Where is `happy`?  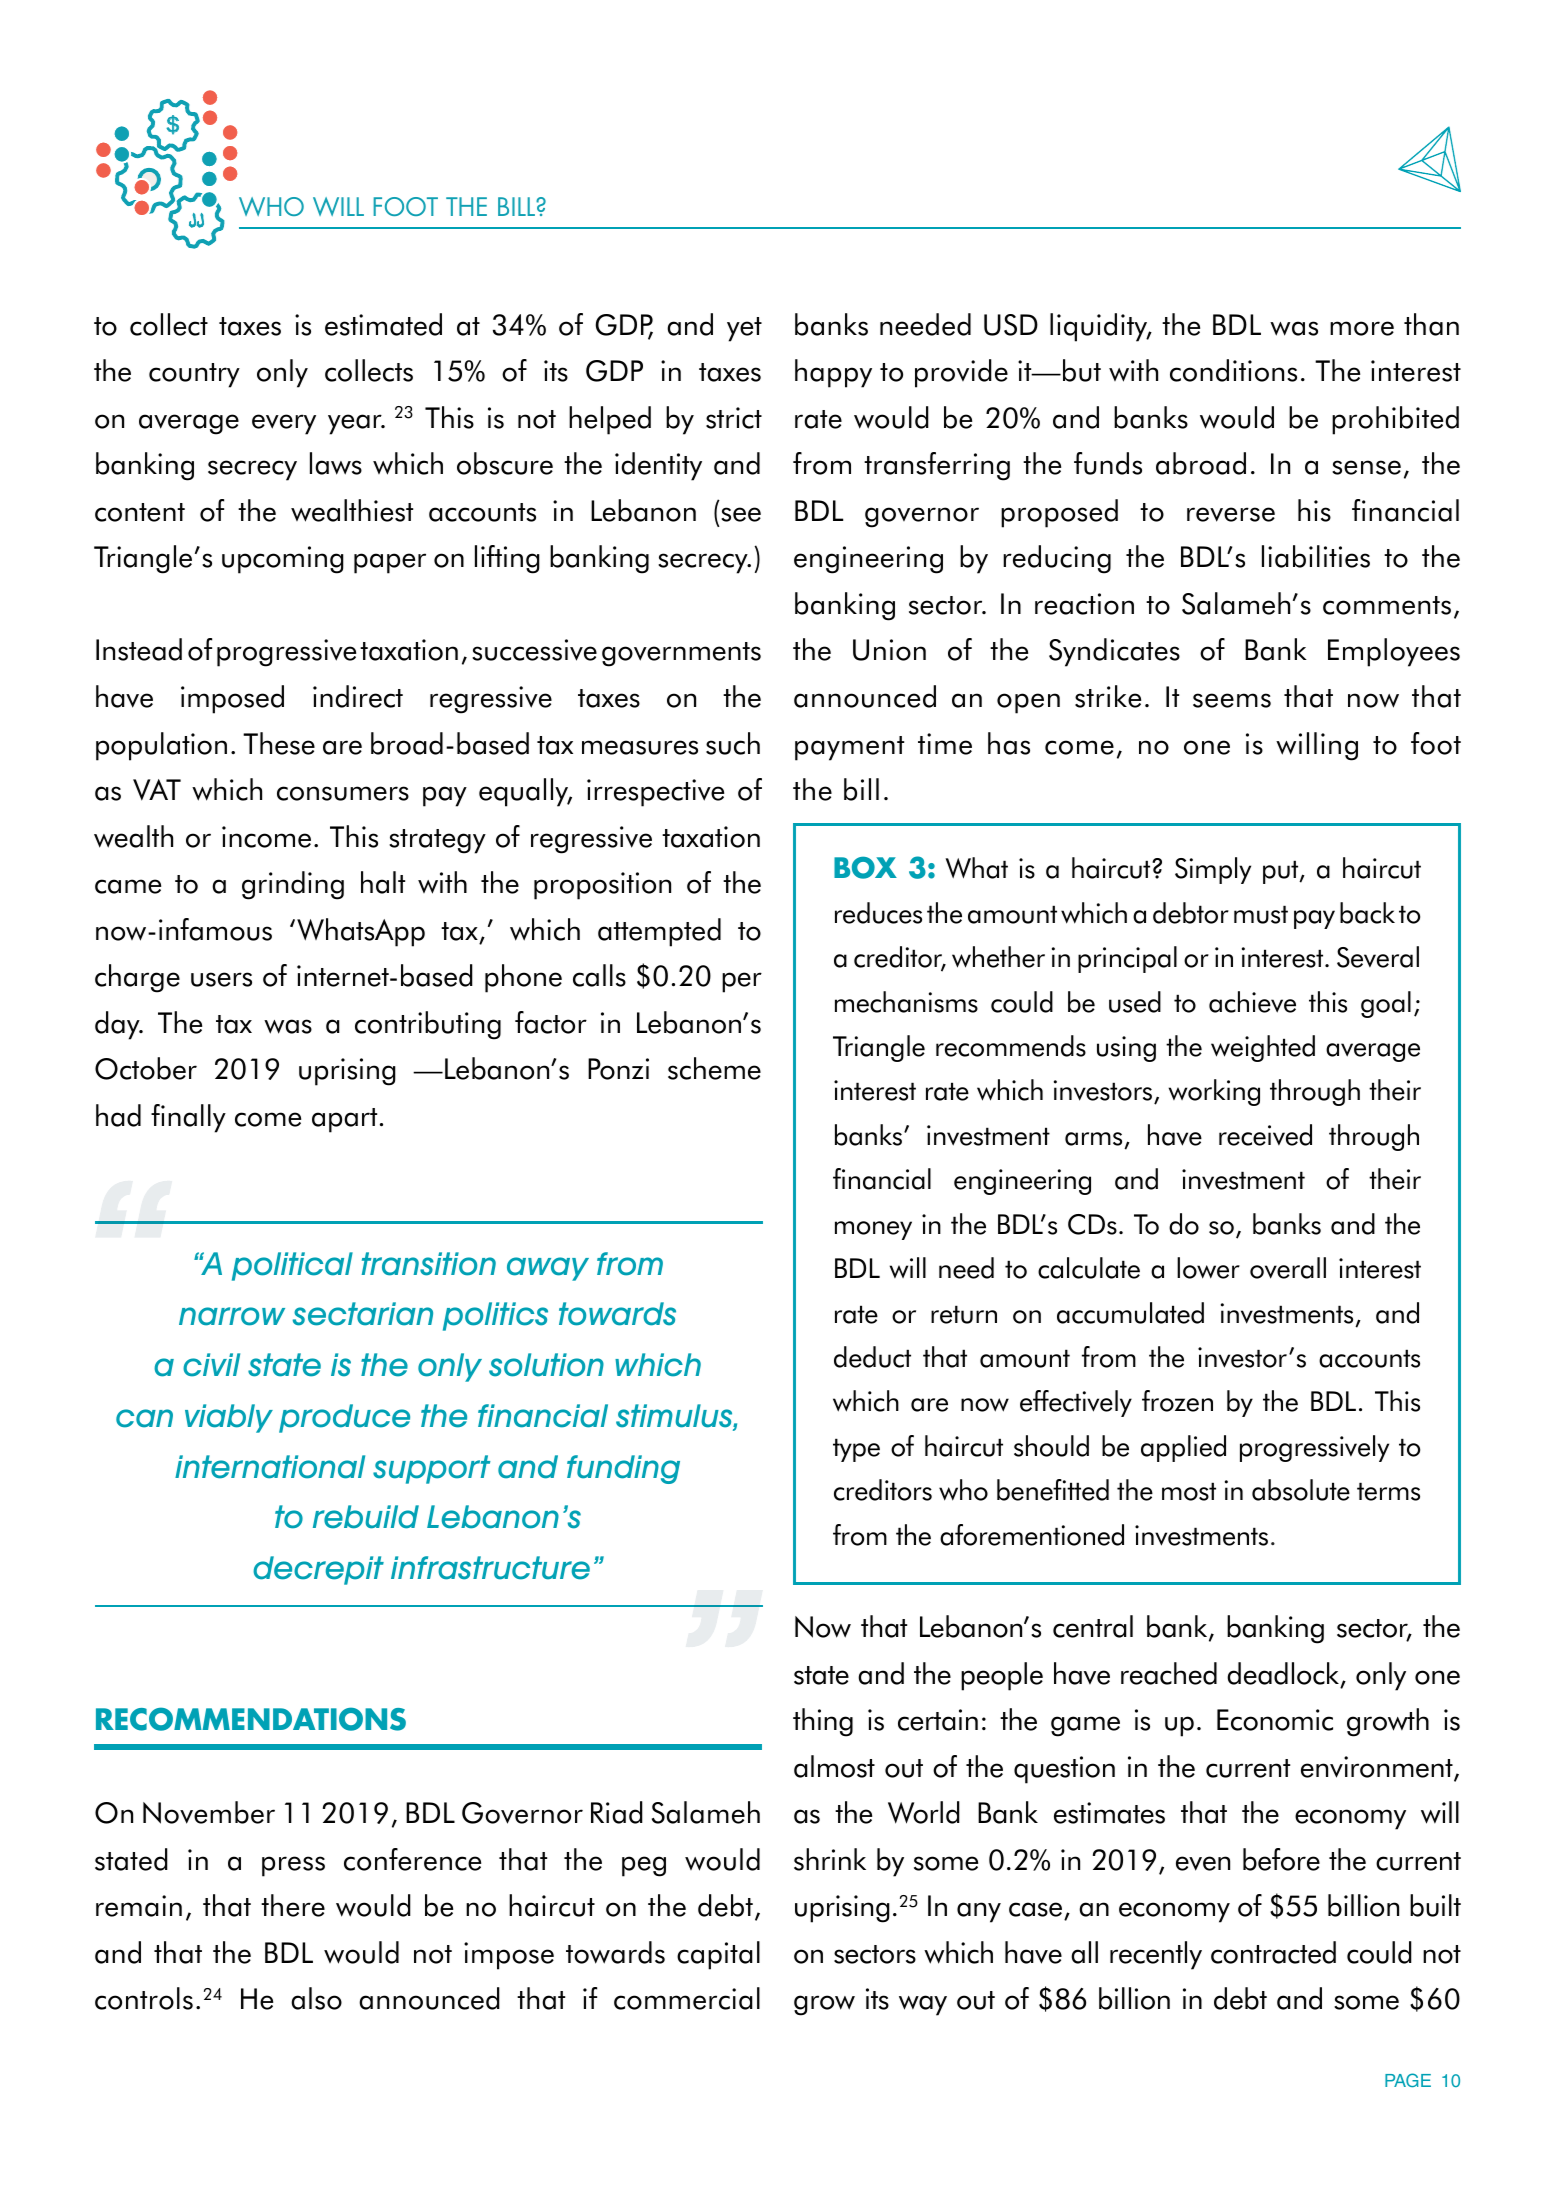 happy is located at coordinates (833, 373).
